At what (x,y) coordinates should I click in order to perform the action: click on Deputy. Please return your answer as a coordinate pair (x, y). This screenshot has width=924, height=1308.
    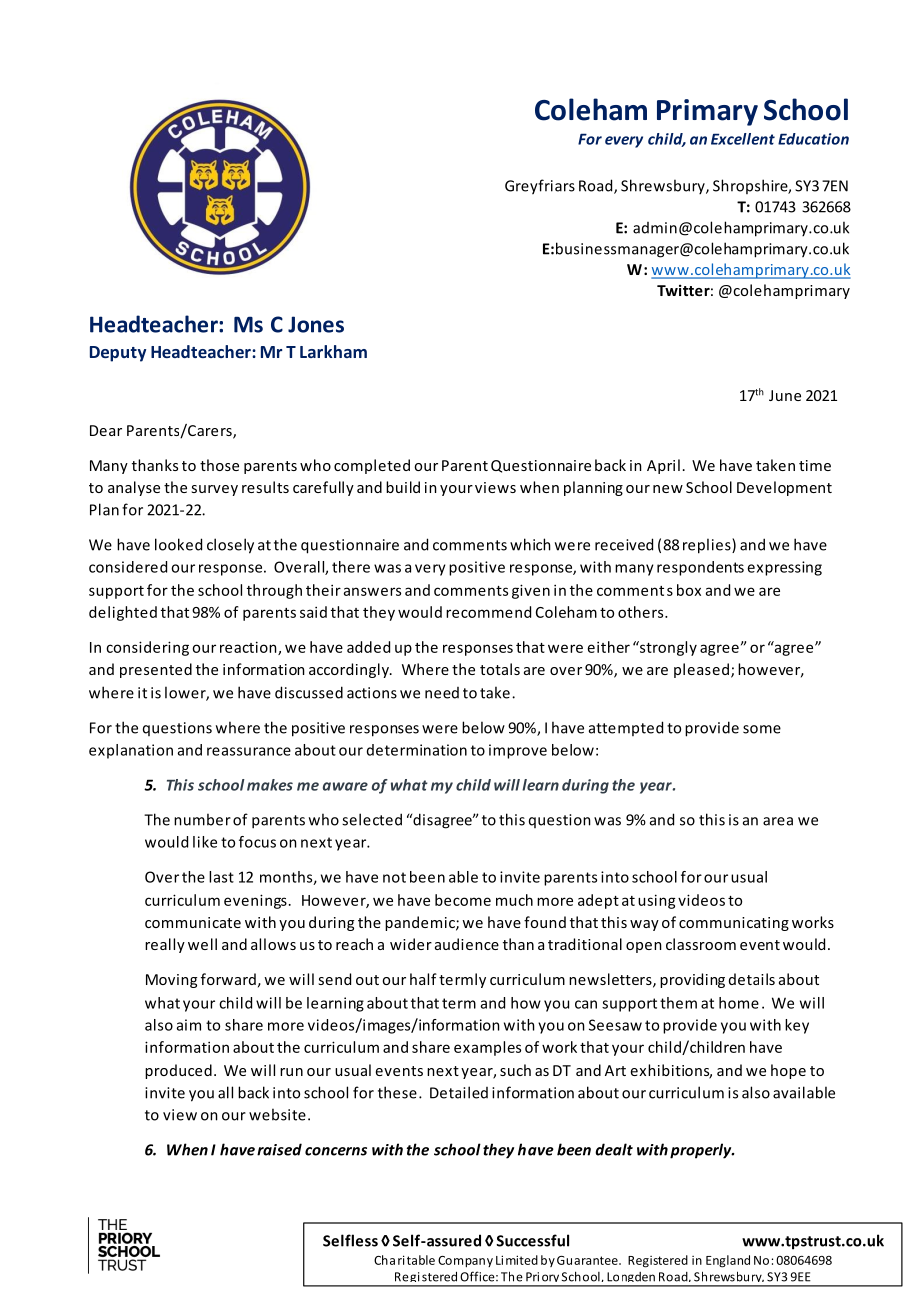
    Looking at the image, I should click on (118, 354).
